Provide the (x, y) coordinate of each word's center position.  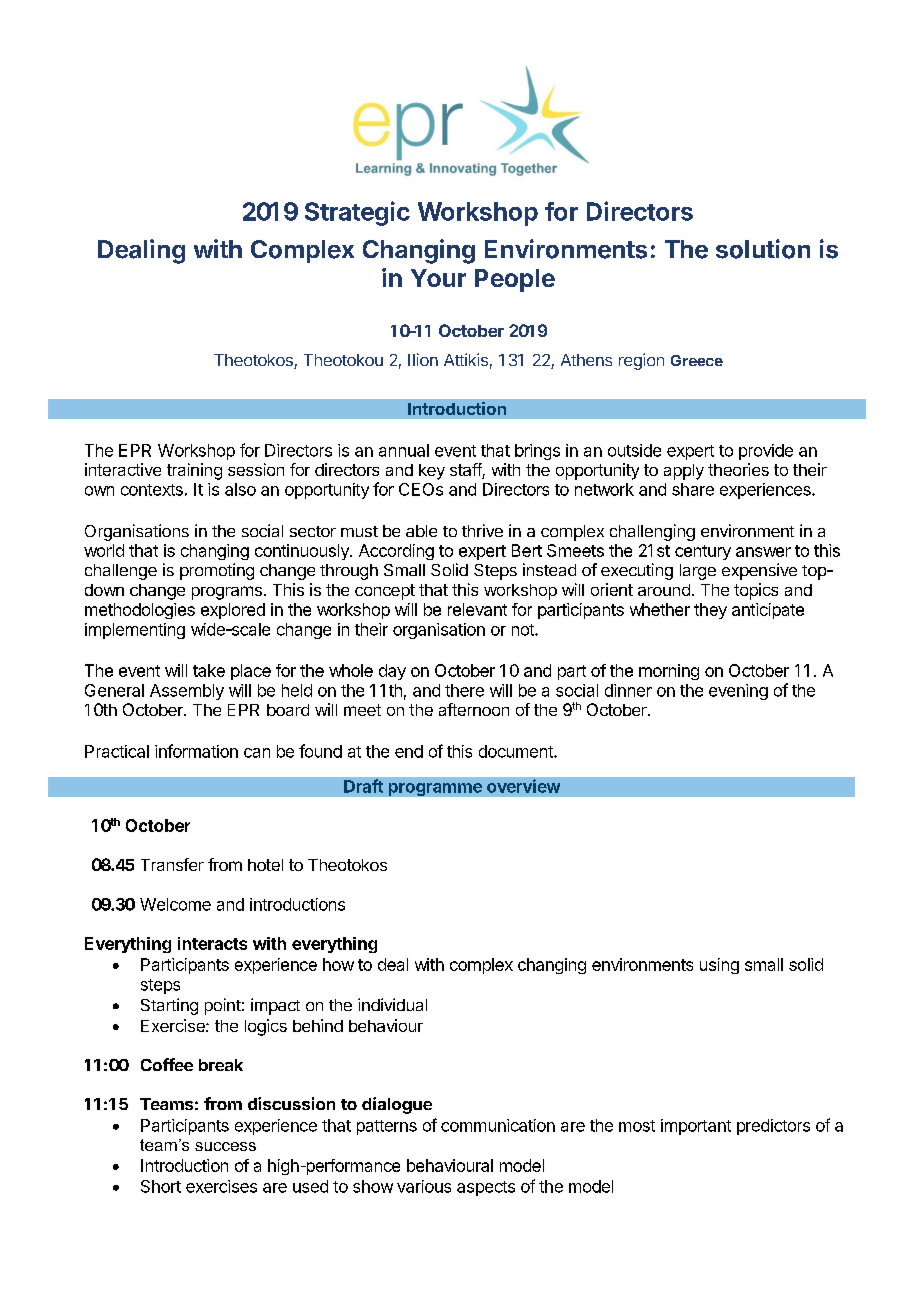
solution (763, 249)
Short (161, 1186)
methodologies (140, 611)
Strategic (357, 213)
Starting (169, 1006)
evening (738, 692)
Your (438, 278)
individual (392, 1004)
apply (684, 472)
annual (404, 450)
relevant (477, 609)
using (719, 966)
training (194, 471)
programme (435, 789)
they (710, 611)
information (196, 751)
